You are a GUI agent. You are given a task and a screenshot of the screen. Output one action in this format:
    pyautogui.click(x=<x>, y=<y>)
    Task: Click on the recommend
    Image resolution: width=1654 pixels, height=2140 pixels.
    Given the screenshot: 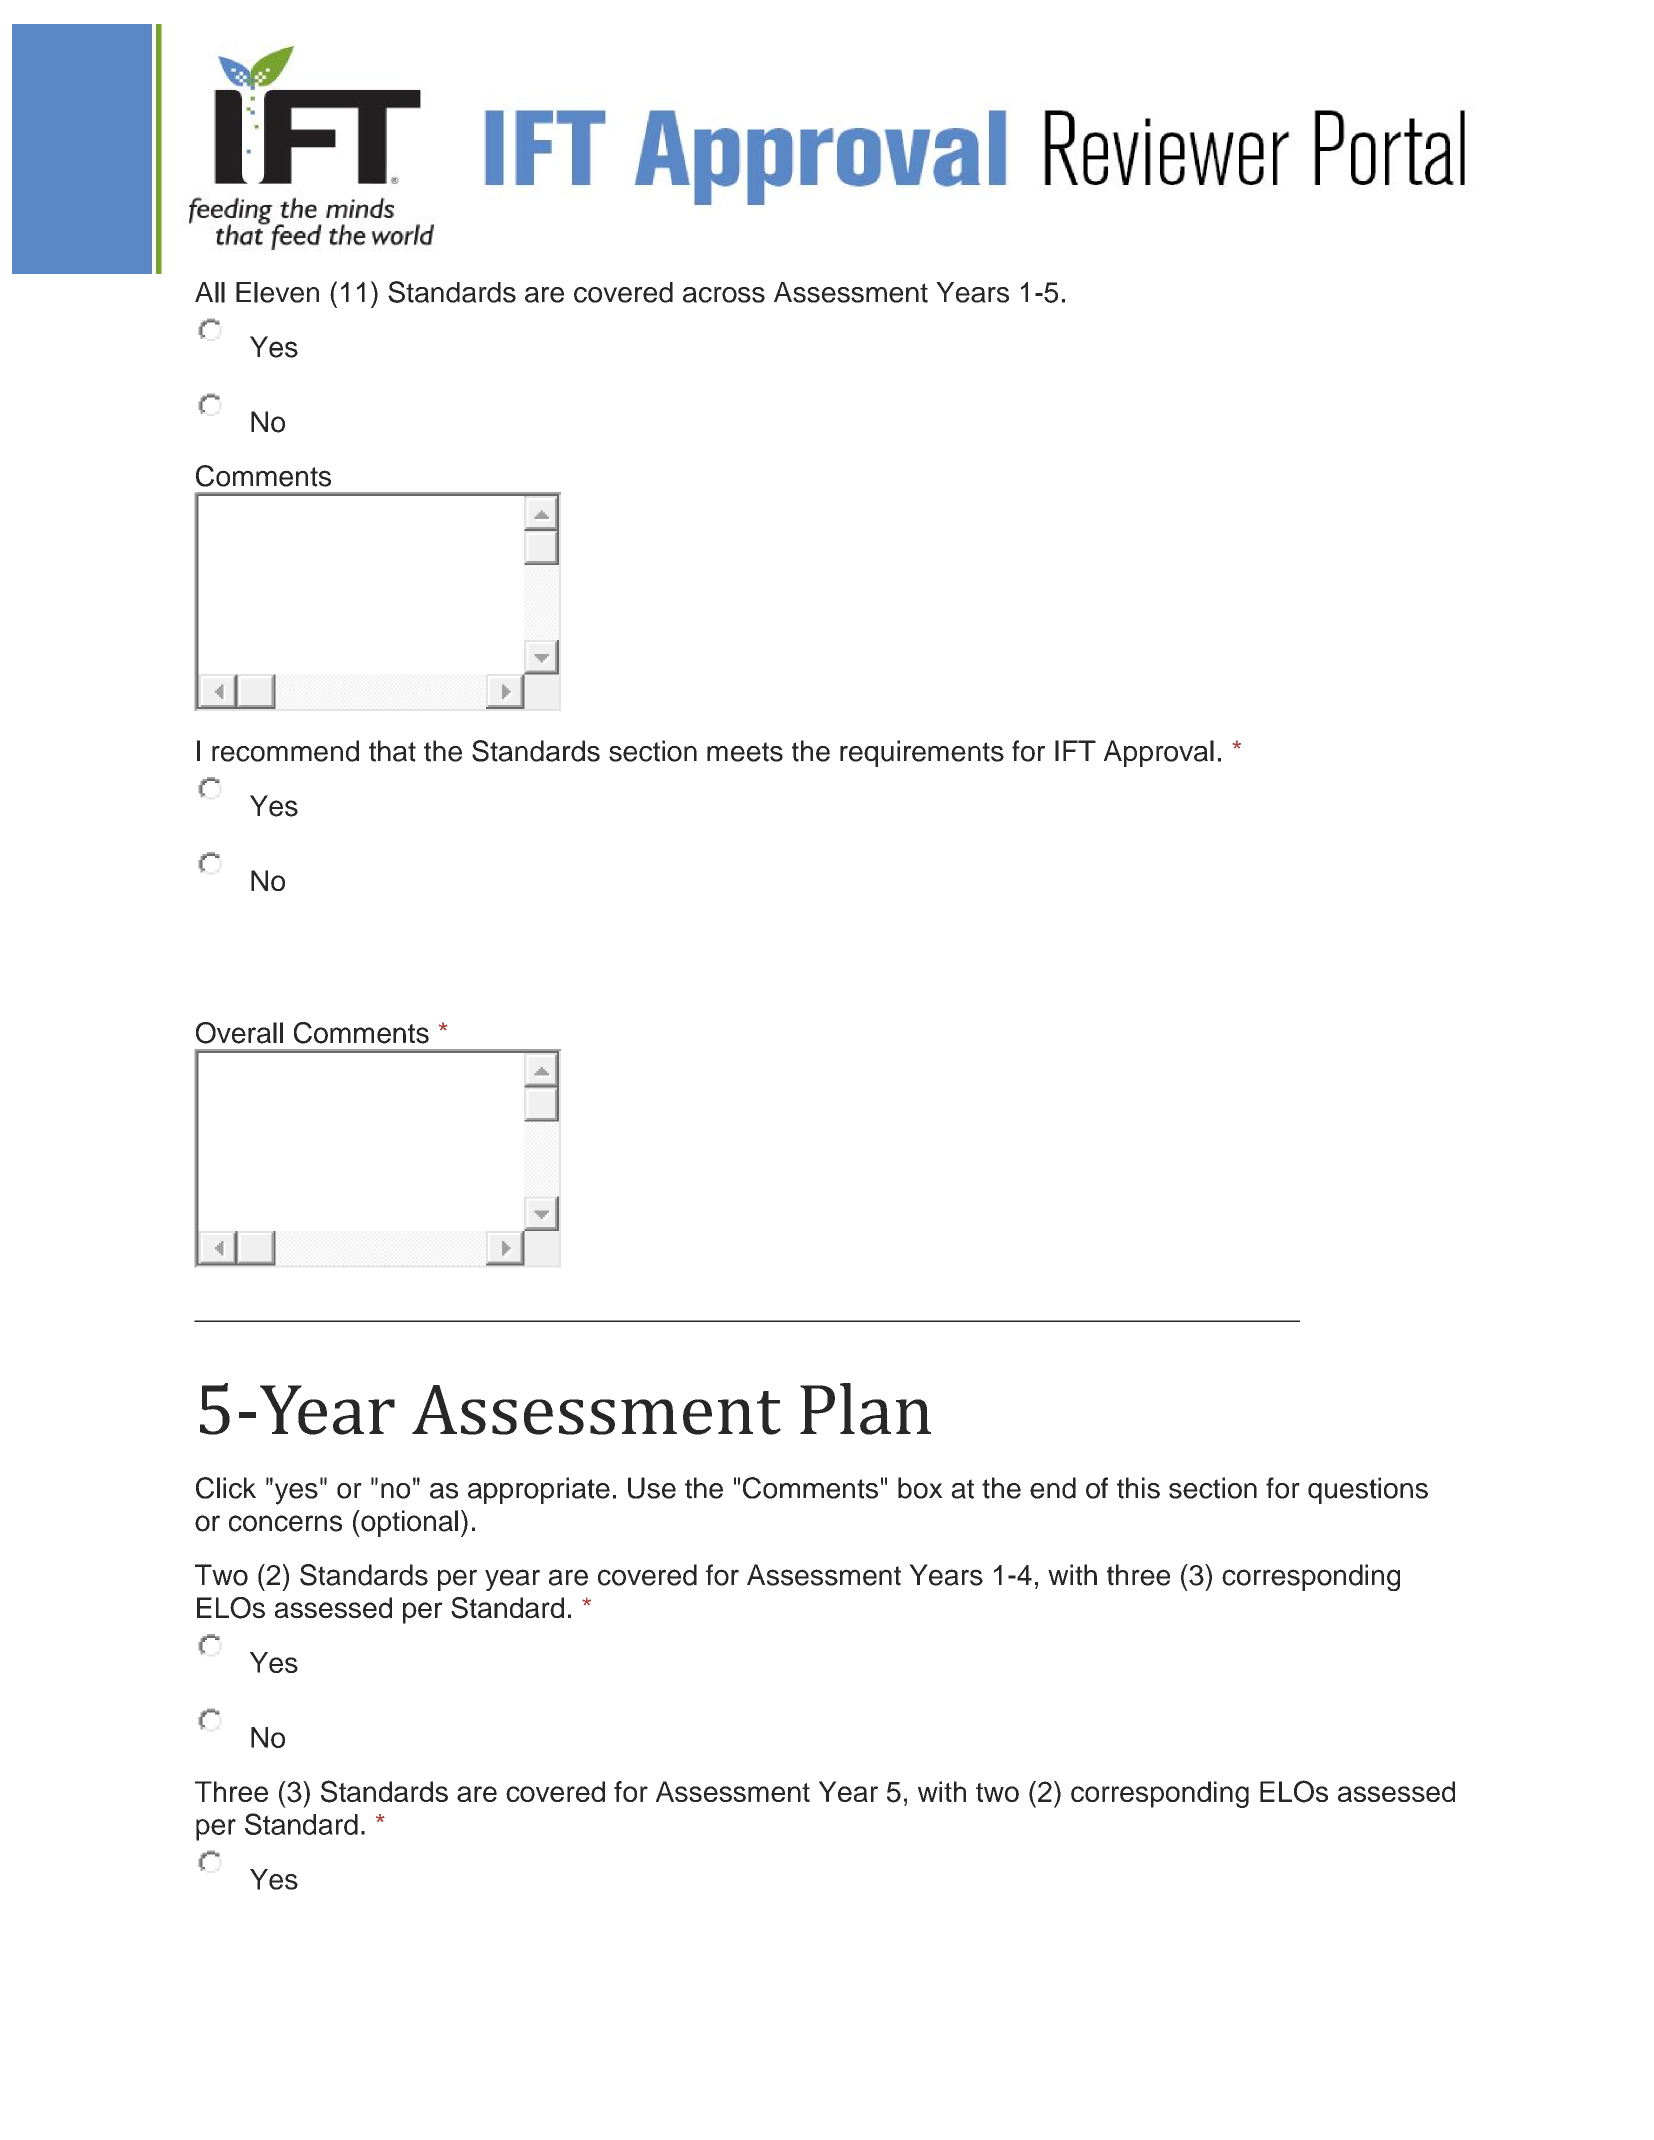 What is the action you would take?
    pyautogui.click(x=285, y=751)
